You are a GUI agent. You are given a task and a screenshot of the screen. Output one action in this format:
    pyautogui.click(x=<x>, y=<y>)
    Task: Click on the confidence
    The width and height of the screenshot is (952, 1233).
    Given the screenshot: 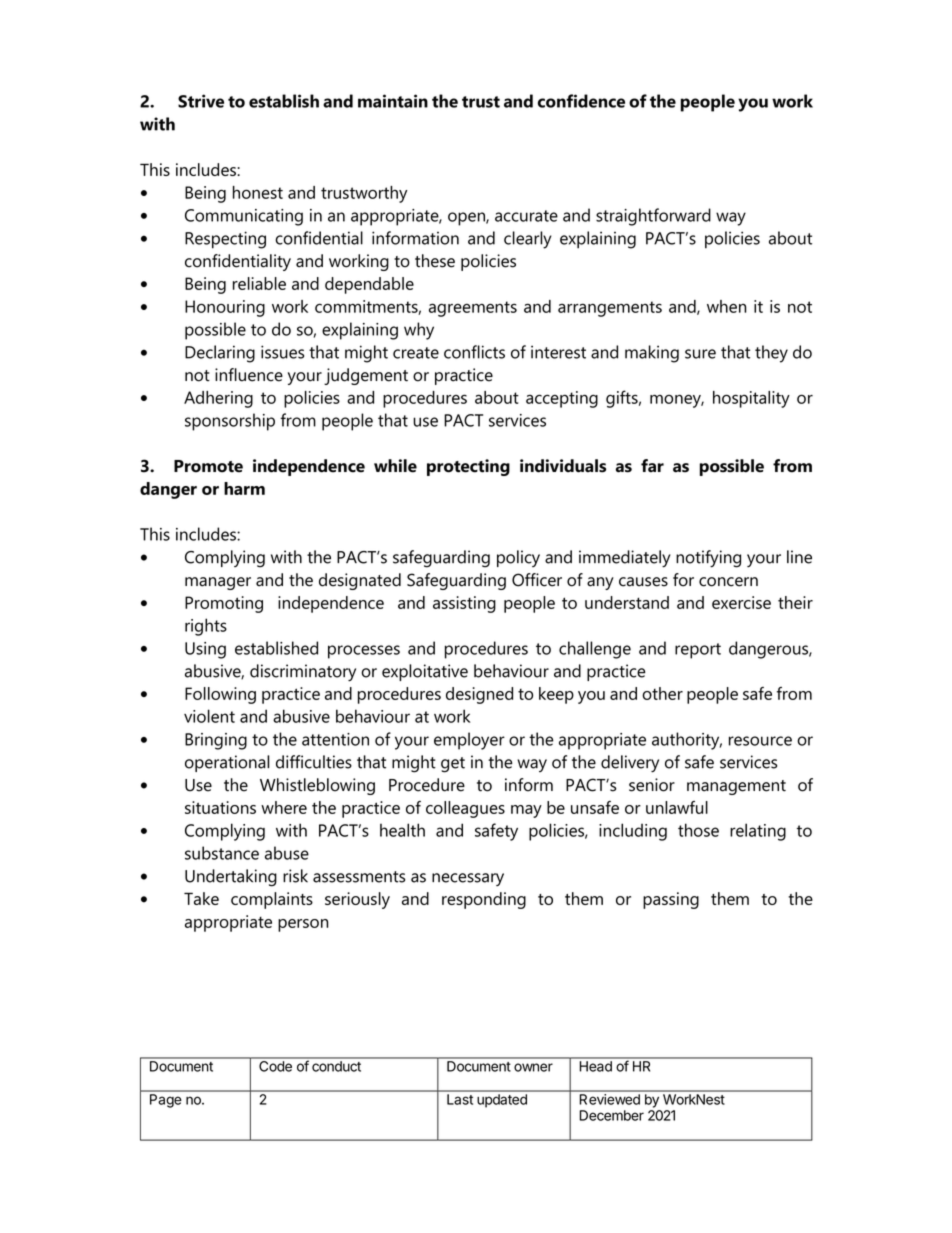 What is the action you would take?
    pyautogui.click(x=581, y=101)
